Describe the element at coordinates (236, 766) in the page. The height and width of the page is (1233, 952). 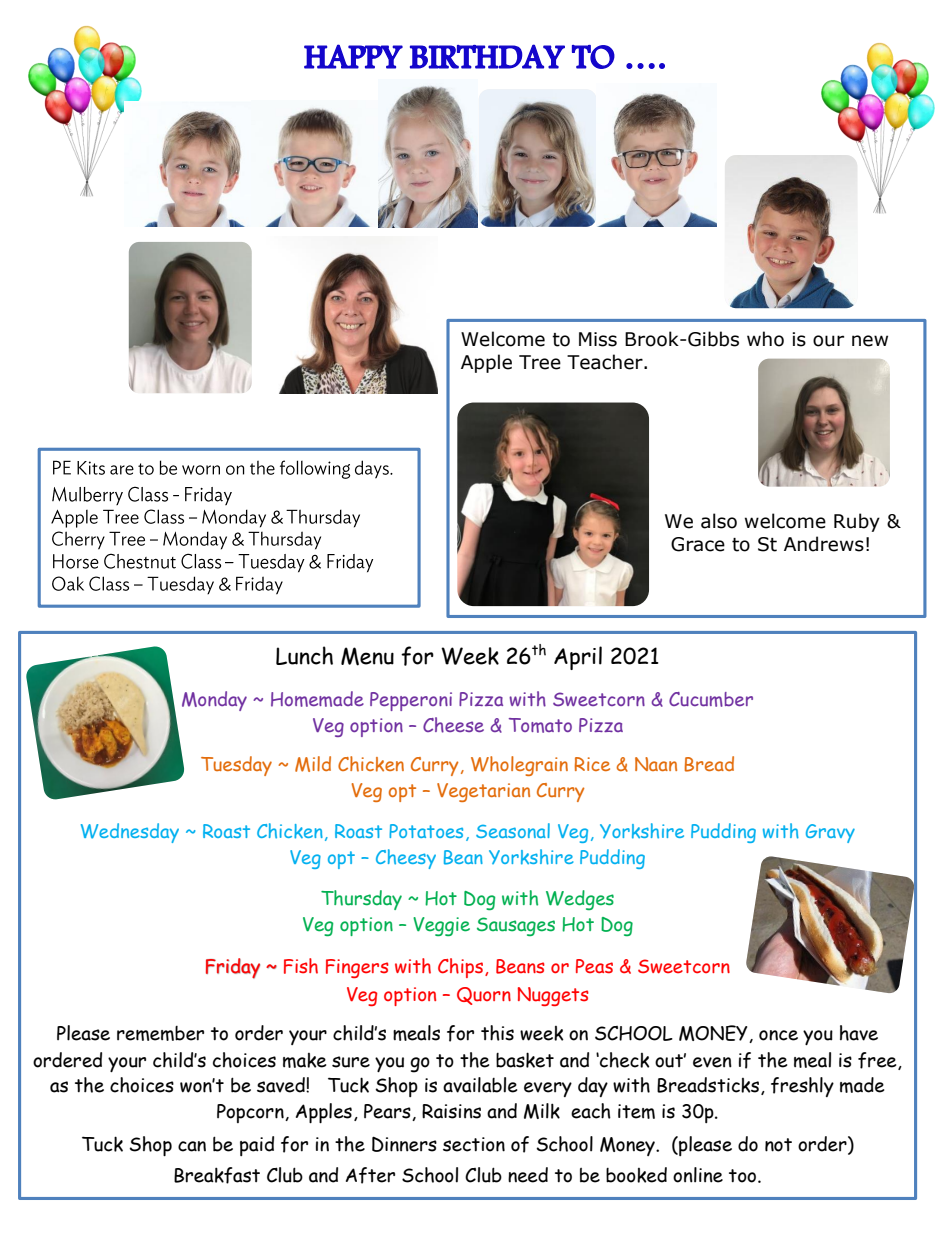
I see `Tuesday` at that location.
